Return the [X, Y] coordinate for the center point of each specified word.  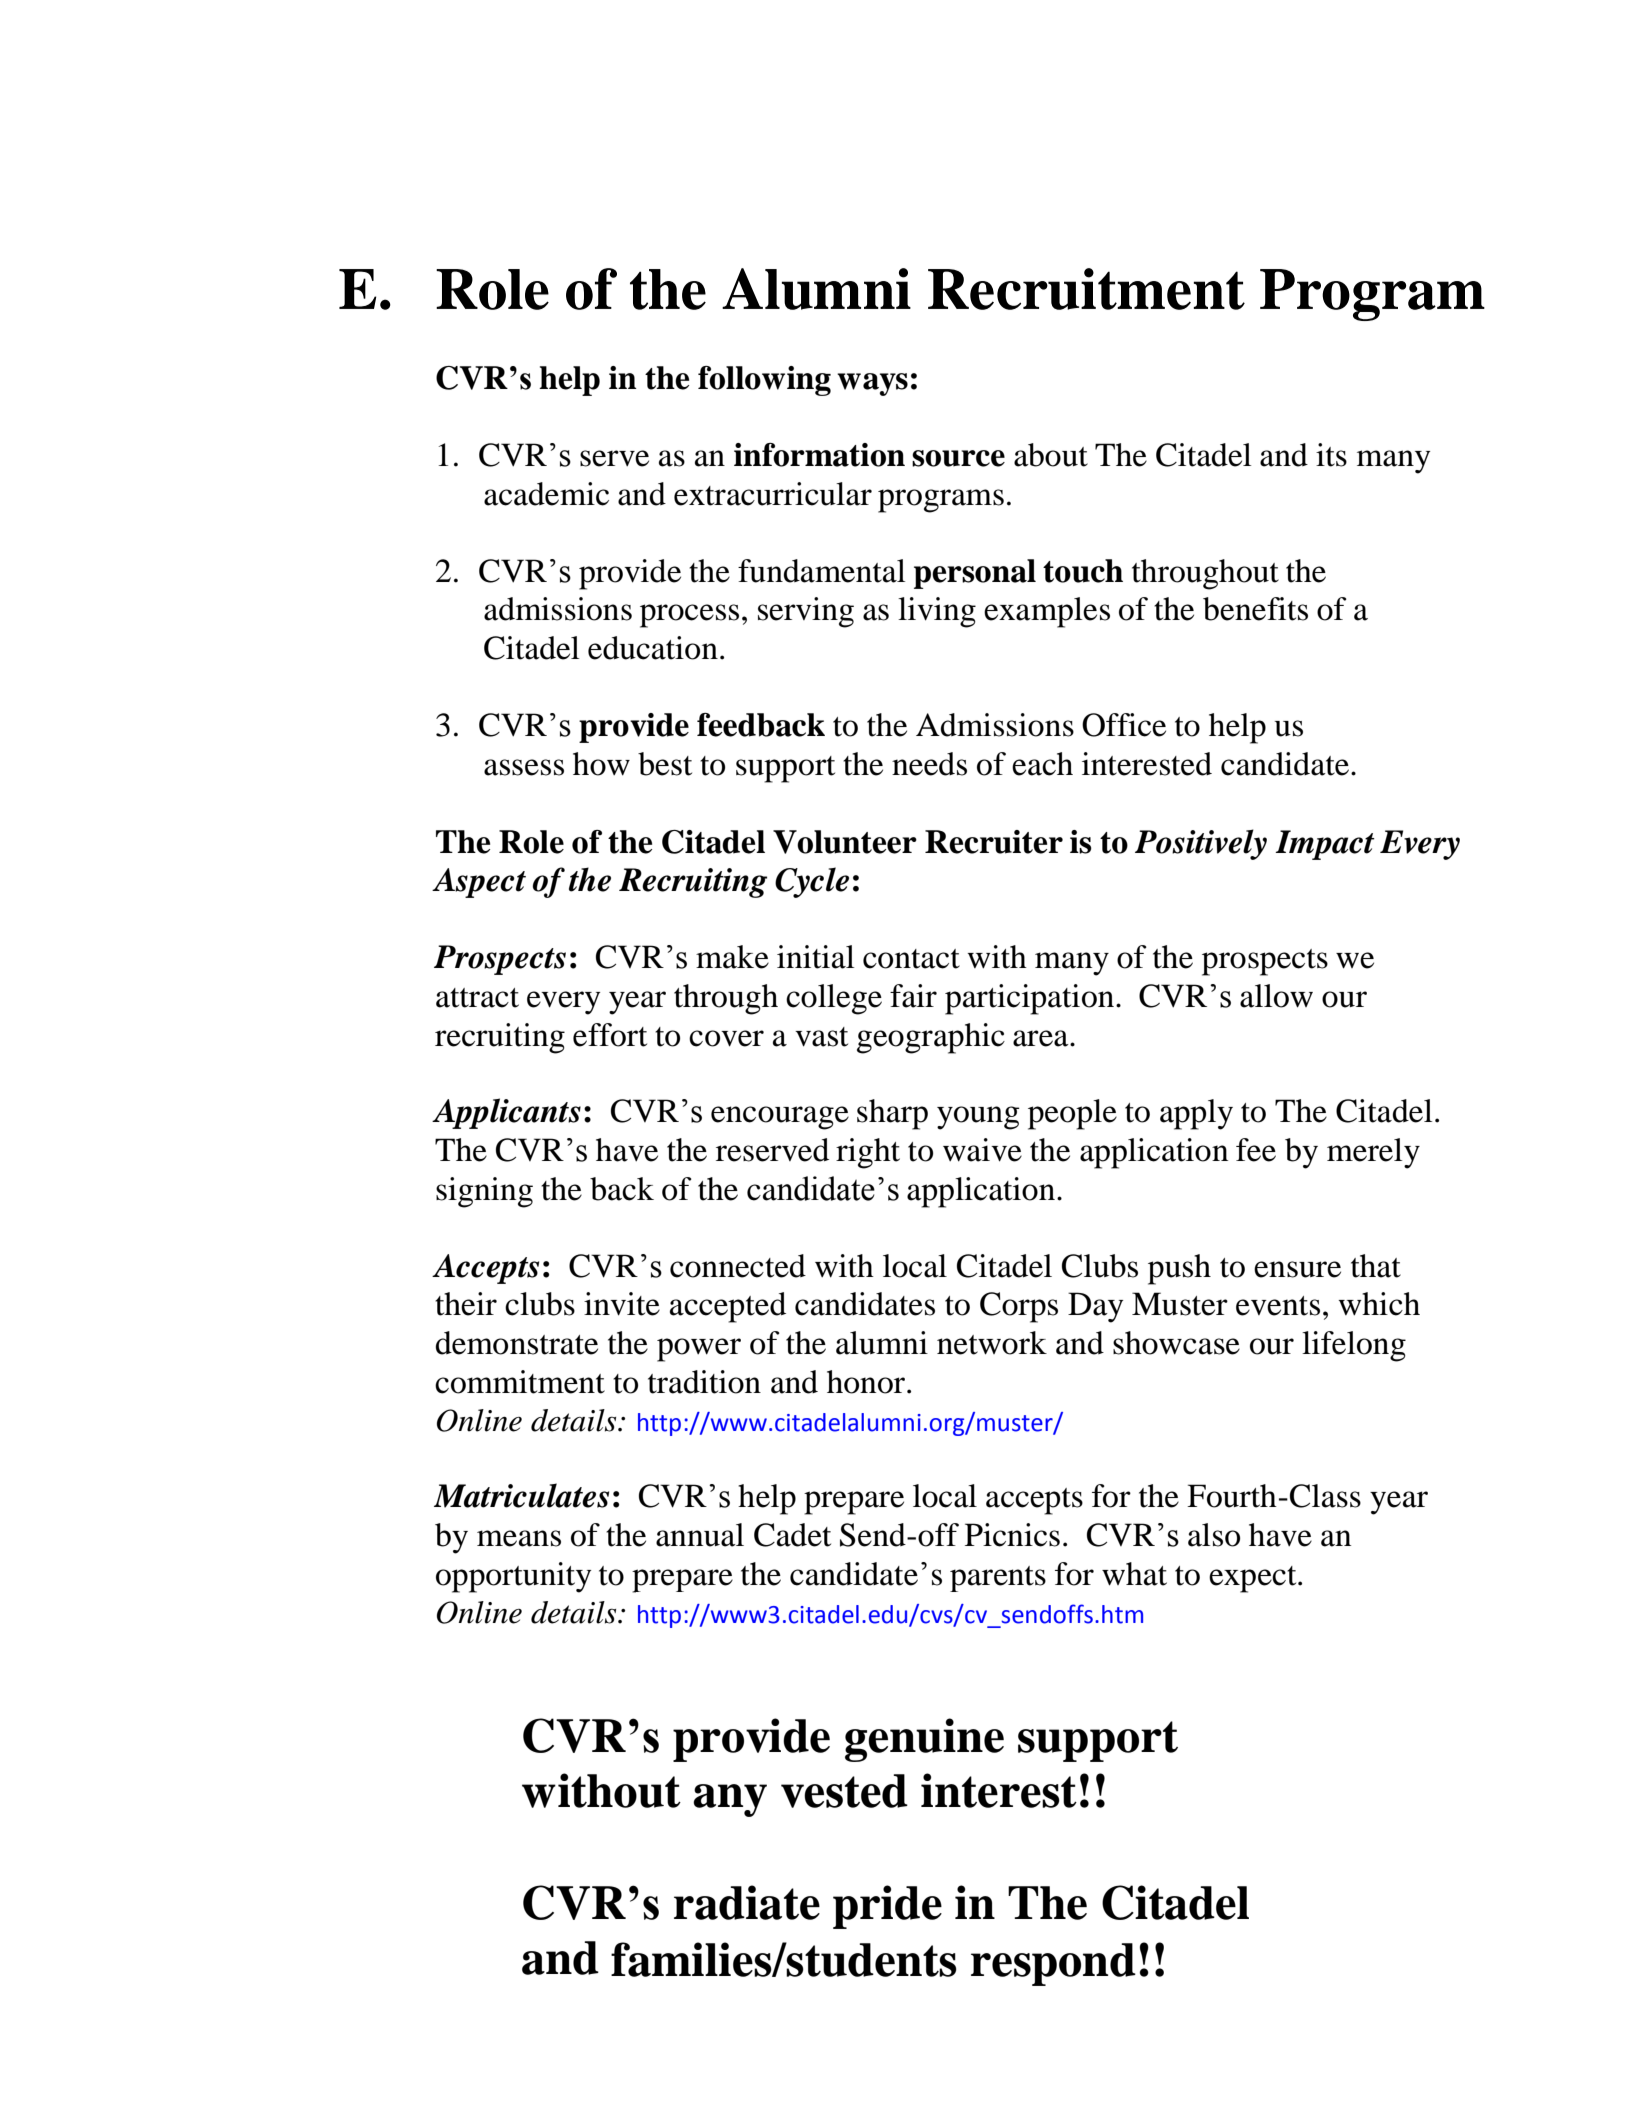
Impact [1325, 845]
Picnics [1012, 1535]
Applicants [506, 1113]
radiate [747, 1902]
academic [546, 494]
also [1214, 1535]
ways [872, 384]
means [519, 1538]
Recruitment [1086, 289]
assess [524, 767]
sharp [892, 1114]
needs [929, 764]
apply [1196, 1114]
